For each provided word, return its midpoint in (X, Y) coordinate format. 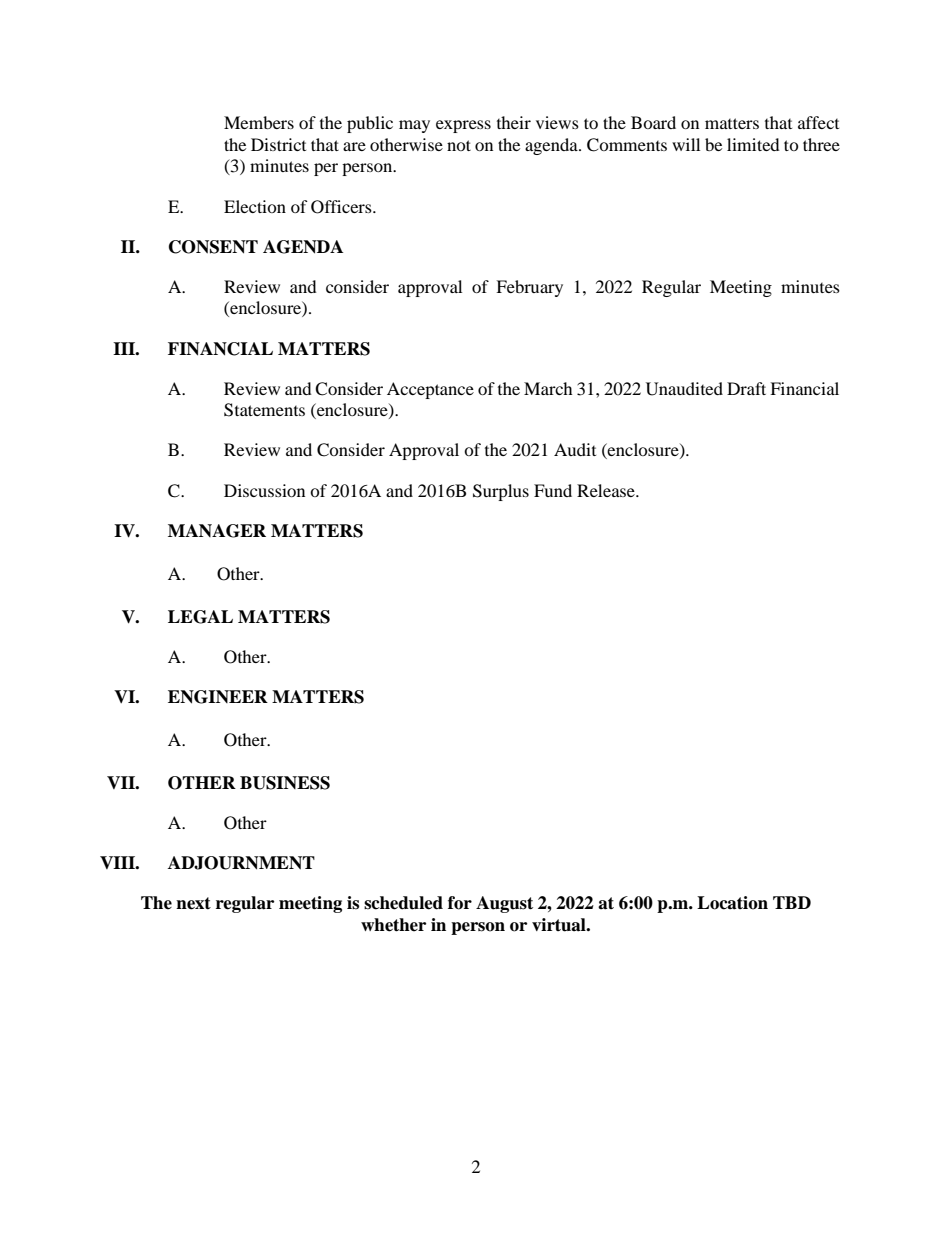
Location (732, 903)
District (278, 144)
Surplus (501, 492)
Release (607, 490)
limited (753, 144)
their (514, 122)
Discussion (264, 490)
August (504, 904)
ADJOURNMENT (241, 863)
